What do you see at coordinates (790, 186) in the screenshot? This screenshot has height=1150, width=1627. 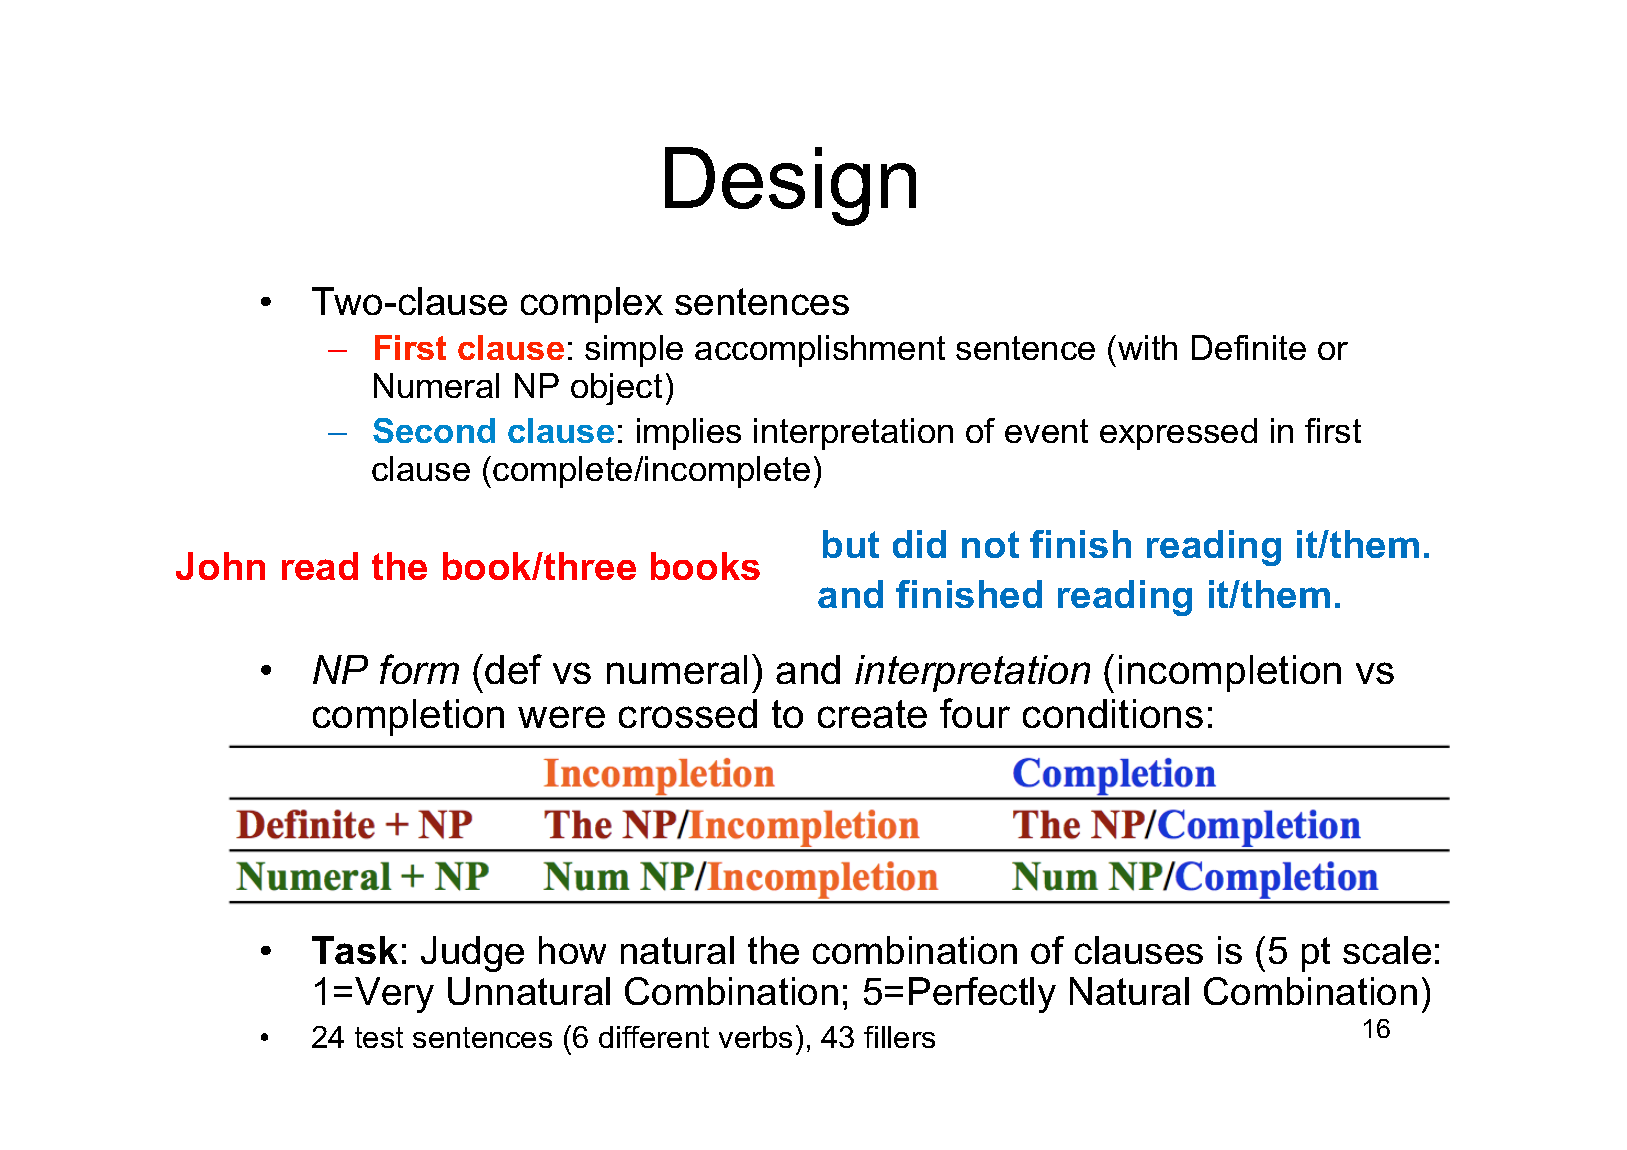 I see `Design` at bounding box center [790, 186].
